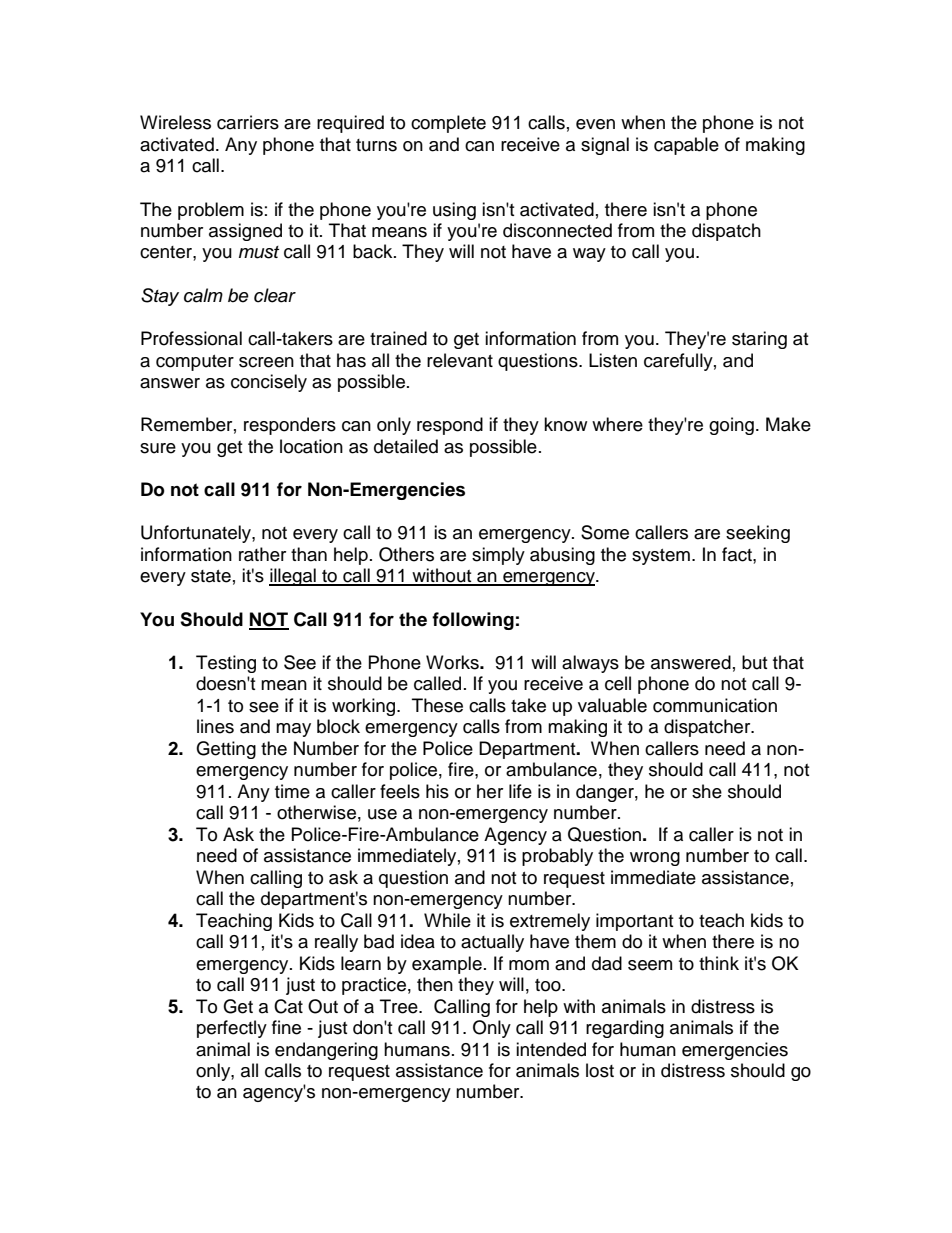 Image resolution: width=952 pixels, height=1233 pixels. What do you see at coordinates (686, 146) in the screenshot?
I see `capable` at bounding box center [686, 146].
